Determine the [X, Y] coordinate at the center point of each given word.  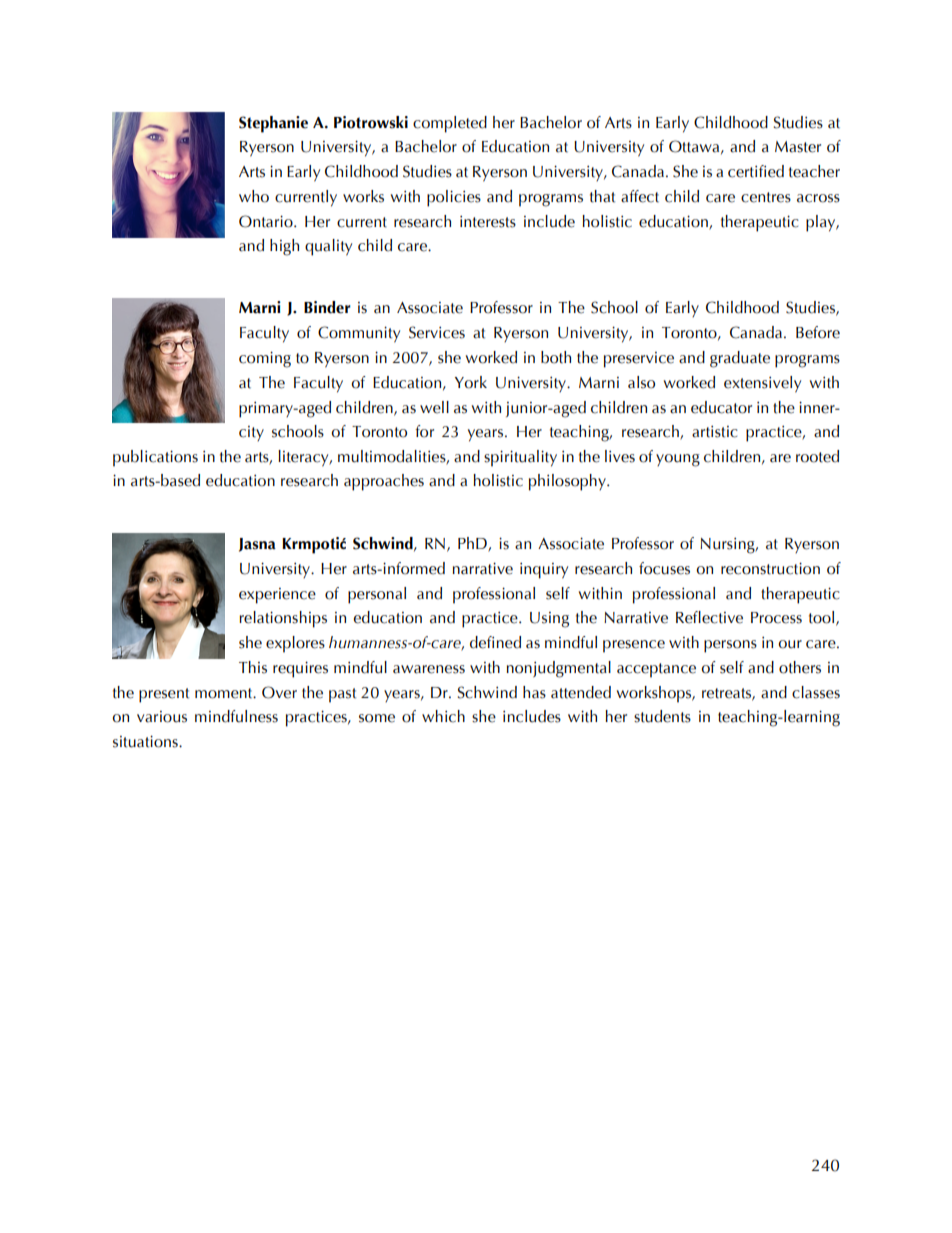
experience [277, 596]
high [284, 247]
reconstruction [770, 568]
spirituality [520, 458]
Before [818, 332]
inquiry [544, 571]
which [443, 716]
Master [798, 147]
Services [437, 332]
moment [225, 693]
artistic [715, 432]
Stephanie [273, 124]
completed [450, 124]
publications [155, 458]
